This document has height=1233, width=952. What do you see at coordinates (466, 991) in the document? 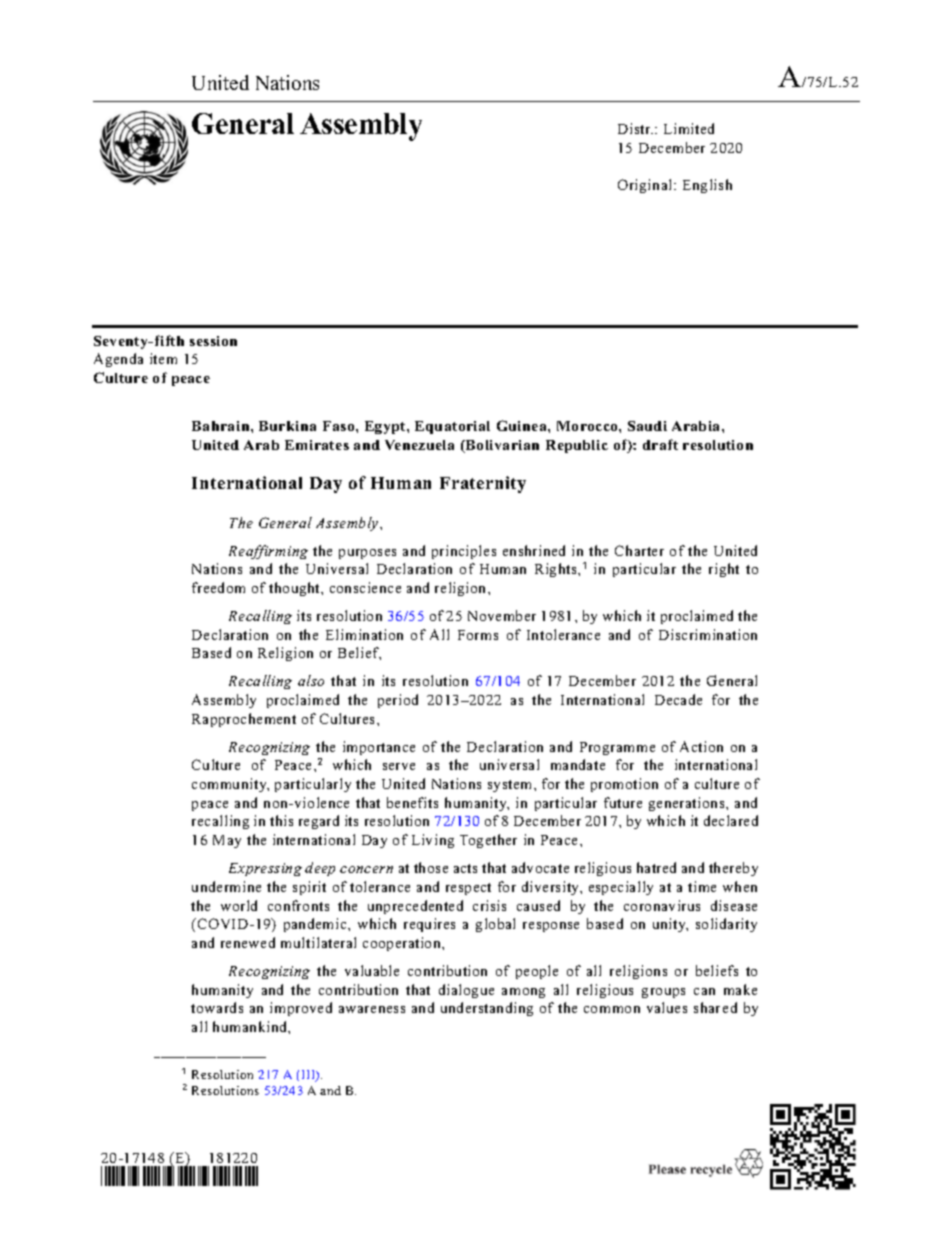
I see `dialogue` at bounding box center [466, 991].
